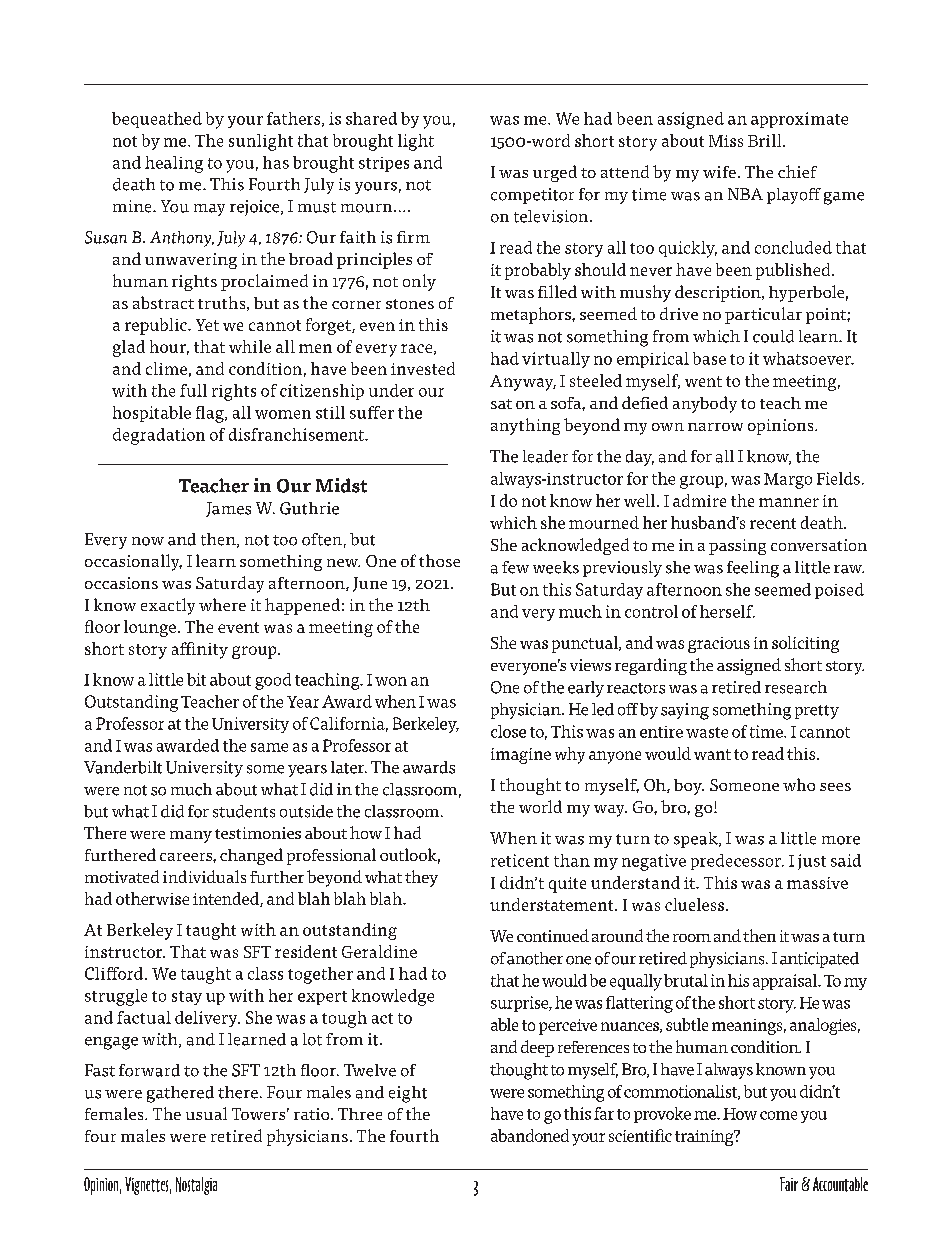 Image resolution: width=952 pixels, height=1233 pixels. Describe the element at coordinates (196, 1186) in the image. I see `Nostalgia` at that location.
